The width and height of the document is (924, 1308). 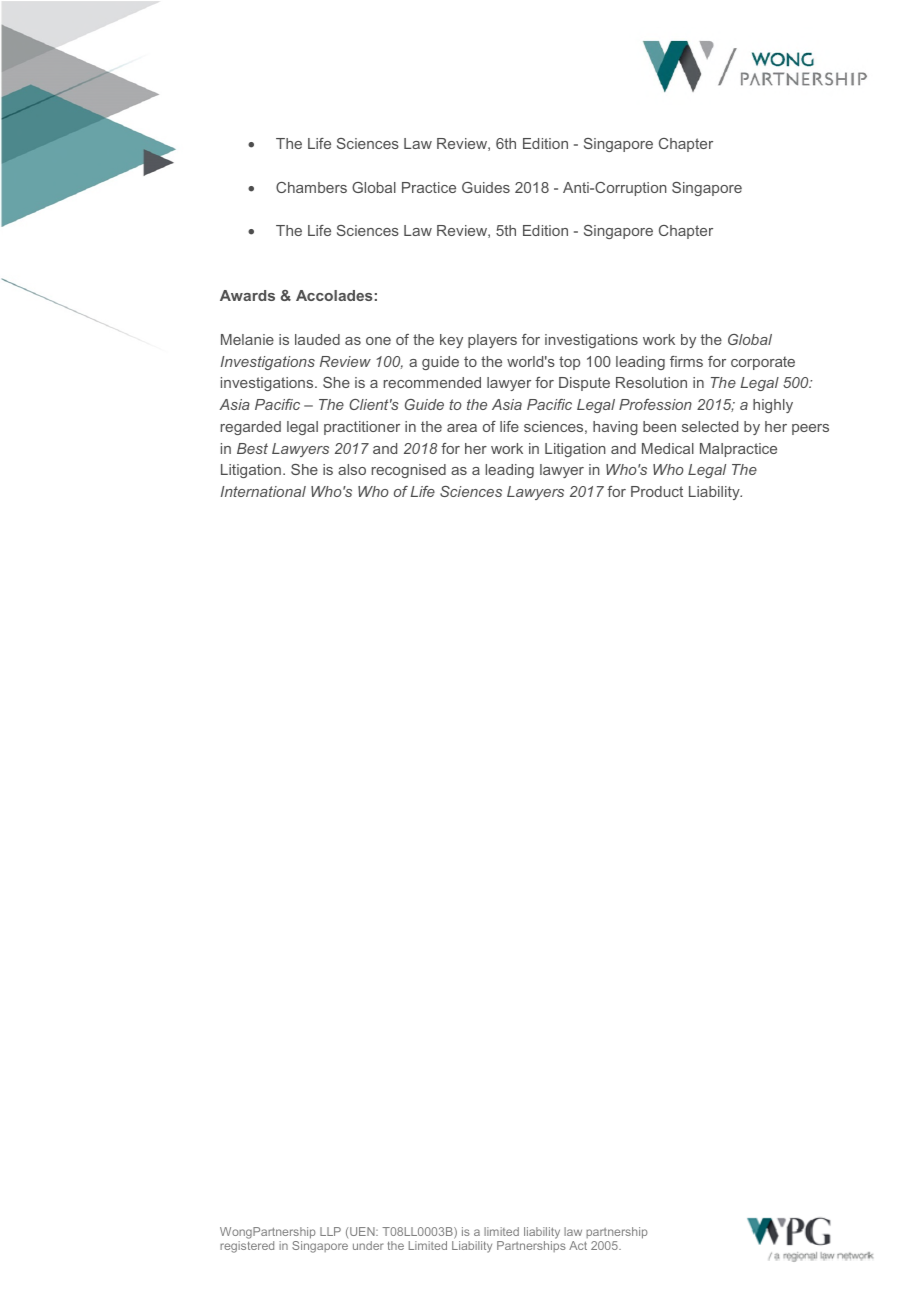 I want to click on Chambers, so click(x=311, y=187).
